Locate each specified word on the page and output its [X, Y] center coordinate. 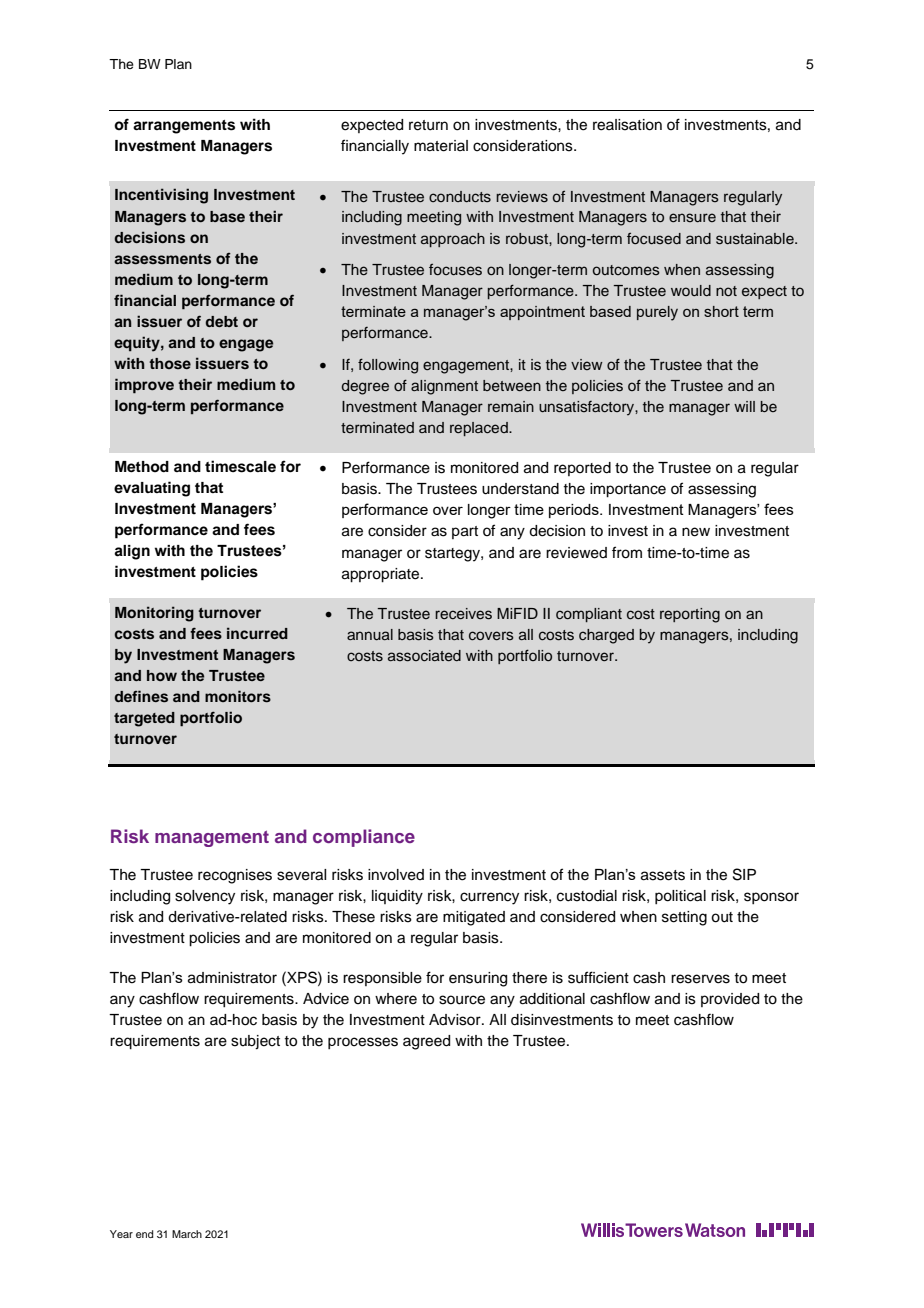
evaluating [152, 489]
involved [396, 875]
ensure [692, 218]
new [696, 532]
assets [663, 875]
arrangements [184, 127]
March [187, 1234]
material [441, 146]
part [465, 532]
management [212, 839]
